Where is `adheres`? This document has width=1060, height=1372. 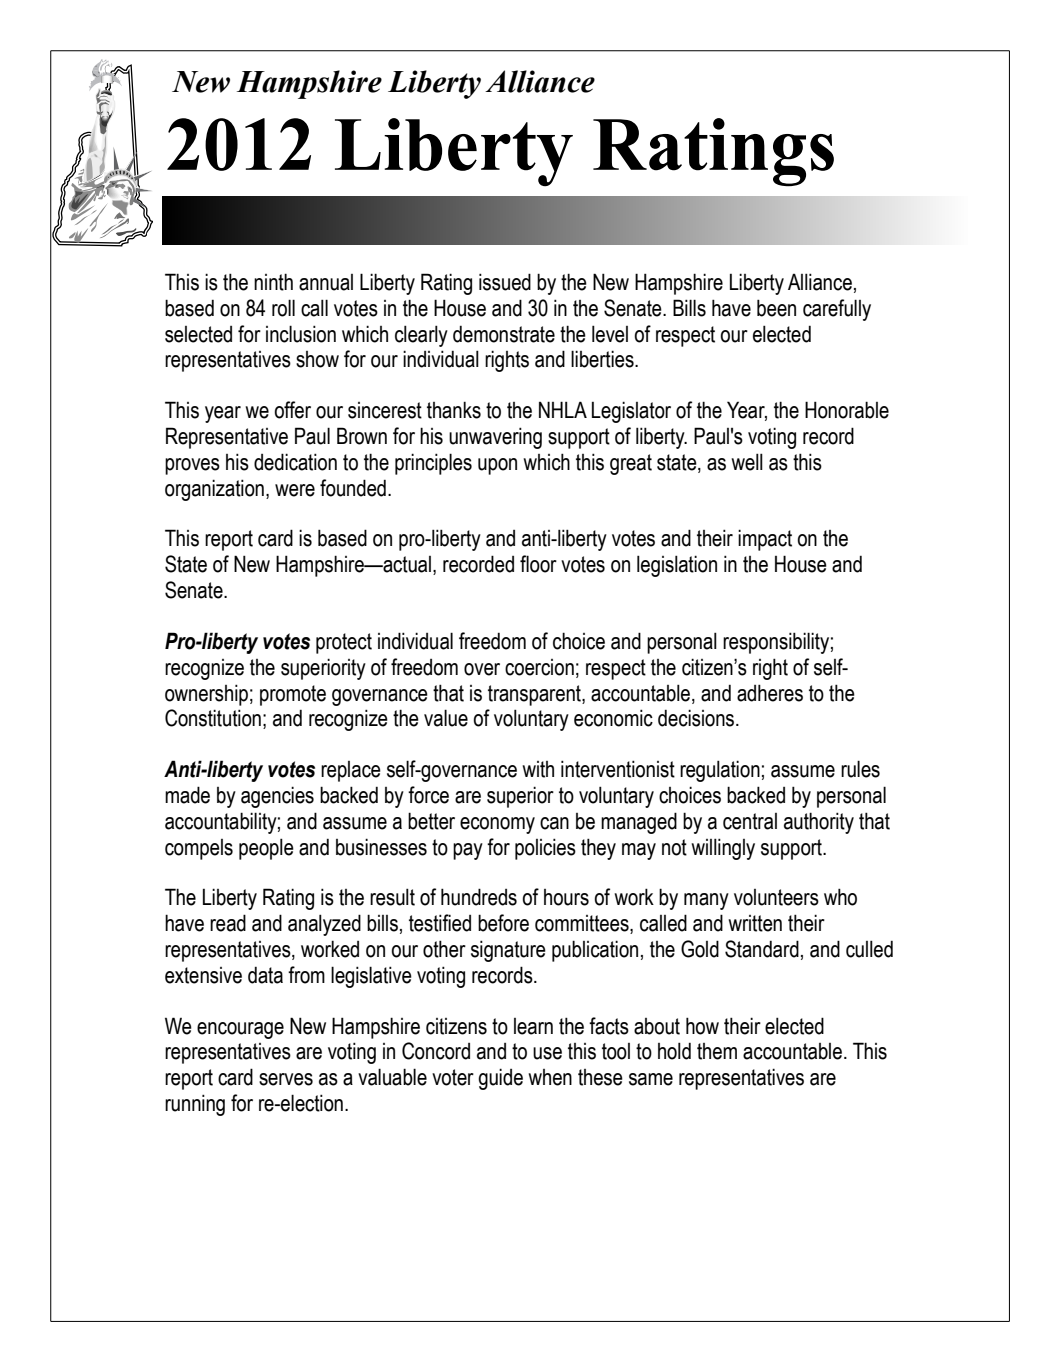 adheres is located at coordinates (770, 693).
